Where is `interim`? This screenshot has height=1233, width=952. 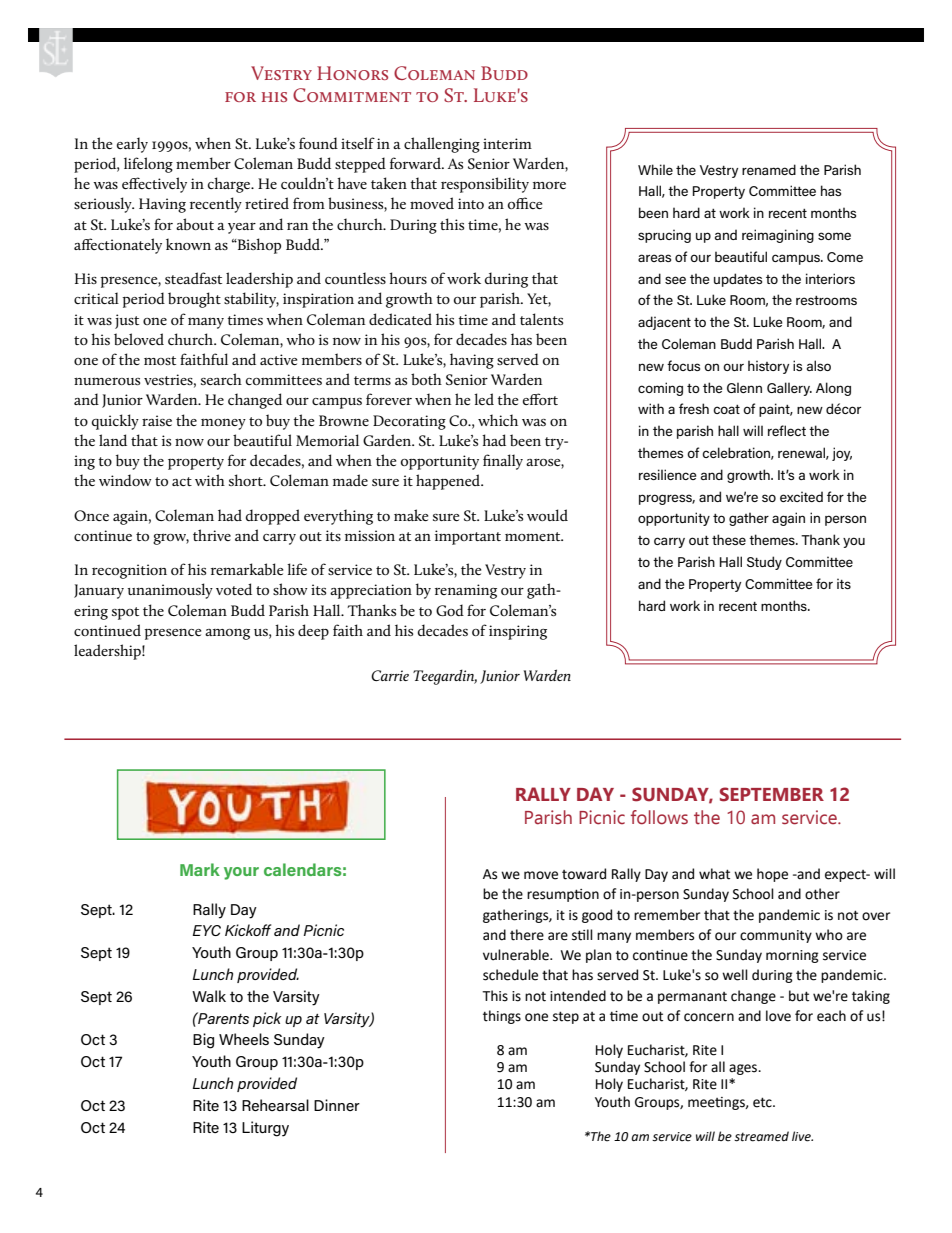 interim is located at coordinates (507, 143).
